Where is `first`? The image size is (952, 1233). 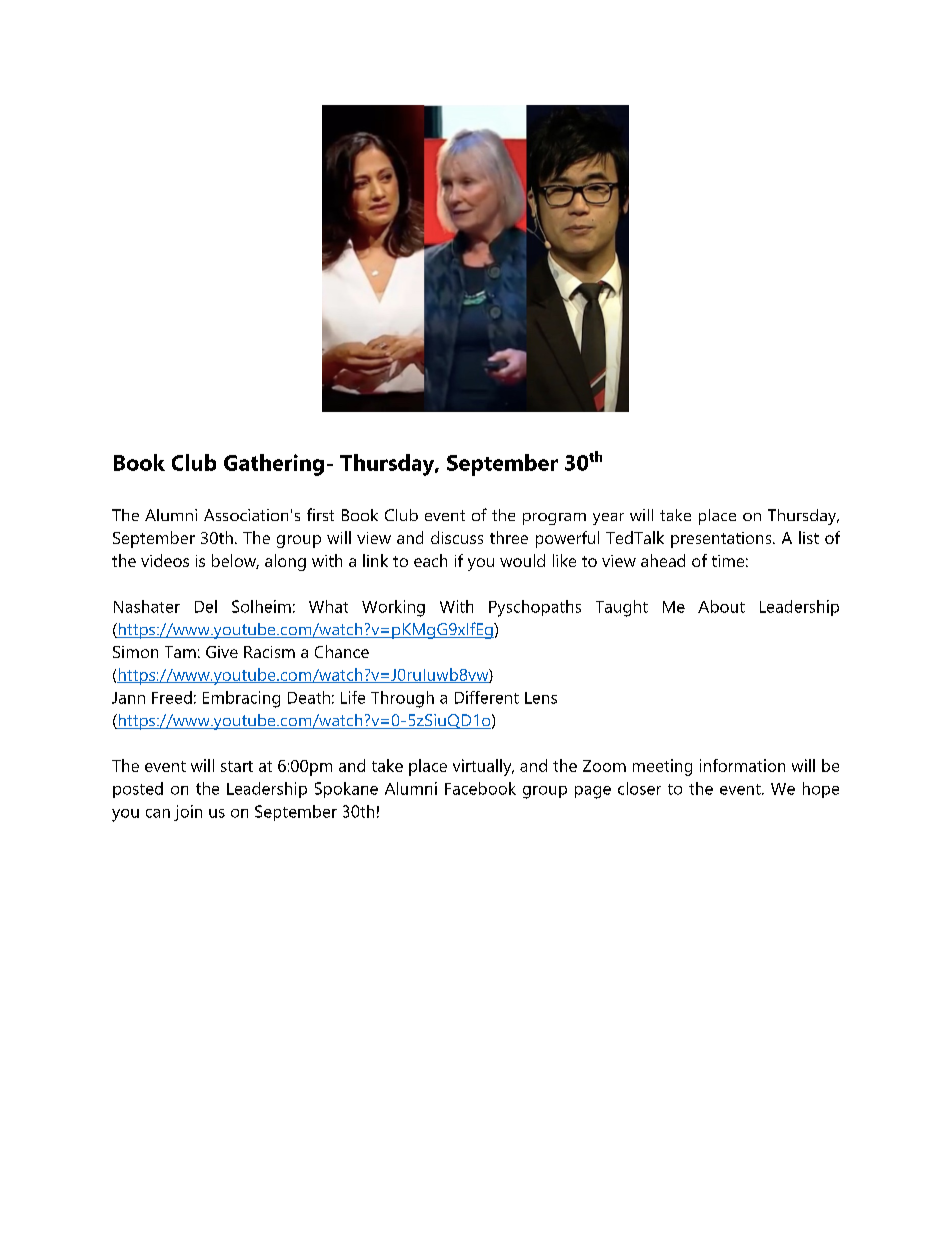 first is located at coordinates (320, 514).
